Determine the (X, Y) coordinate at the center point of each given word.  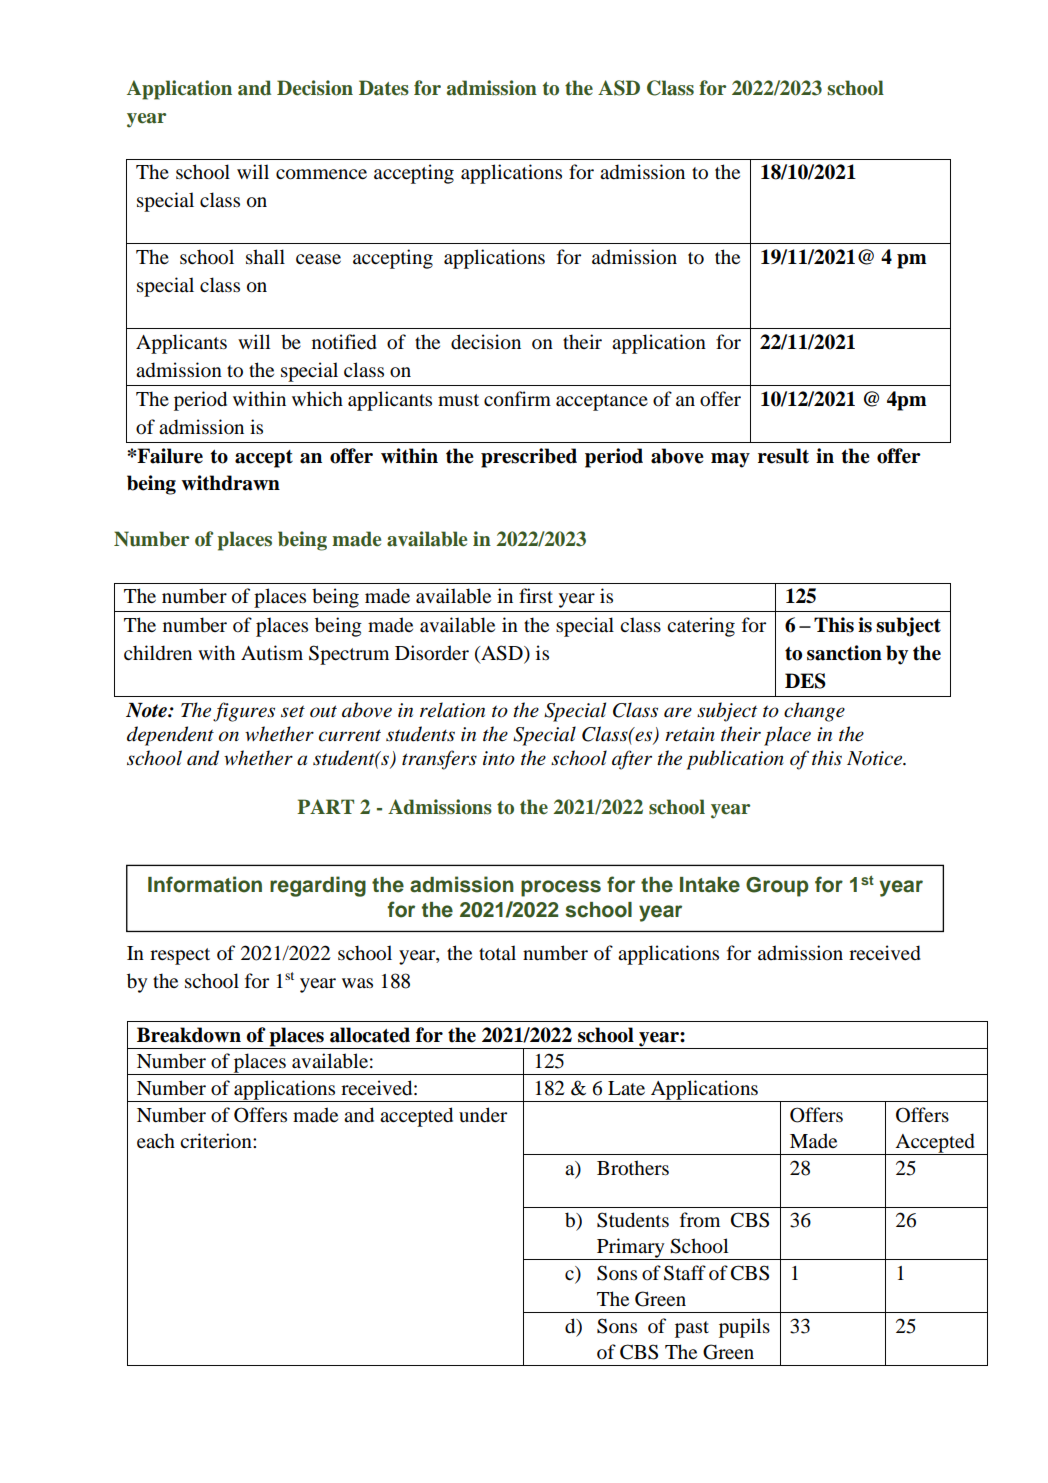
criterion (217, 1141)
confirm (517, 399)
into (499, 758)
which (317, 398)
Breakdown (189, 1035)
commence (321, 174)
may (730, 460)
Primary (631, 1249)
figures (244, 712)
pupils (744, 1328)
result (783, 456)
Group (777, 887)
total (497, 953)
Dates (384, 88)
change (814, 712)
